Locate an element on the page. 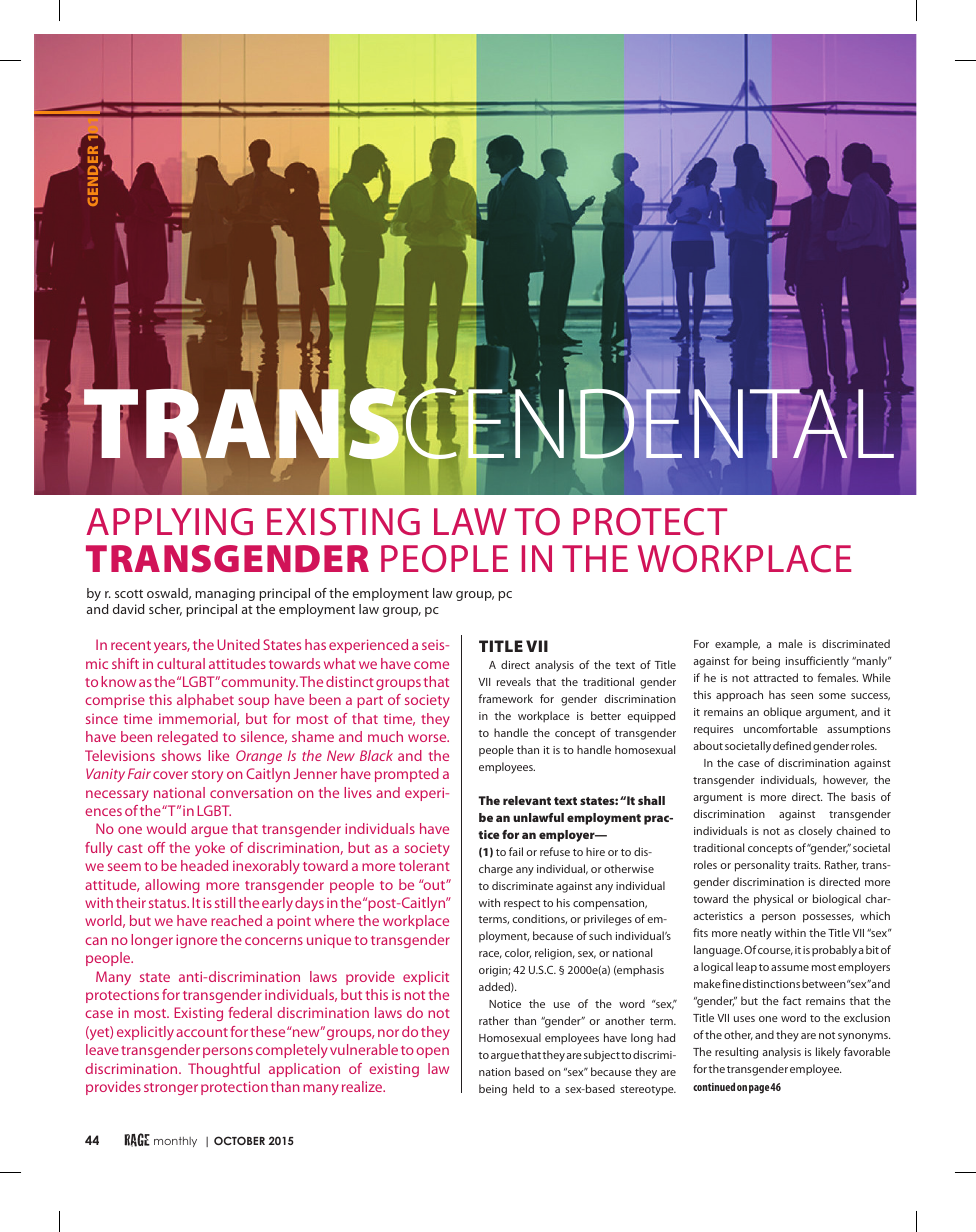 The image size is (976, 1232). assume is located at coordinates (790, 968).
